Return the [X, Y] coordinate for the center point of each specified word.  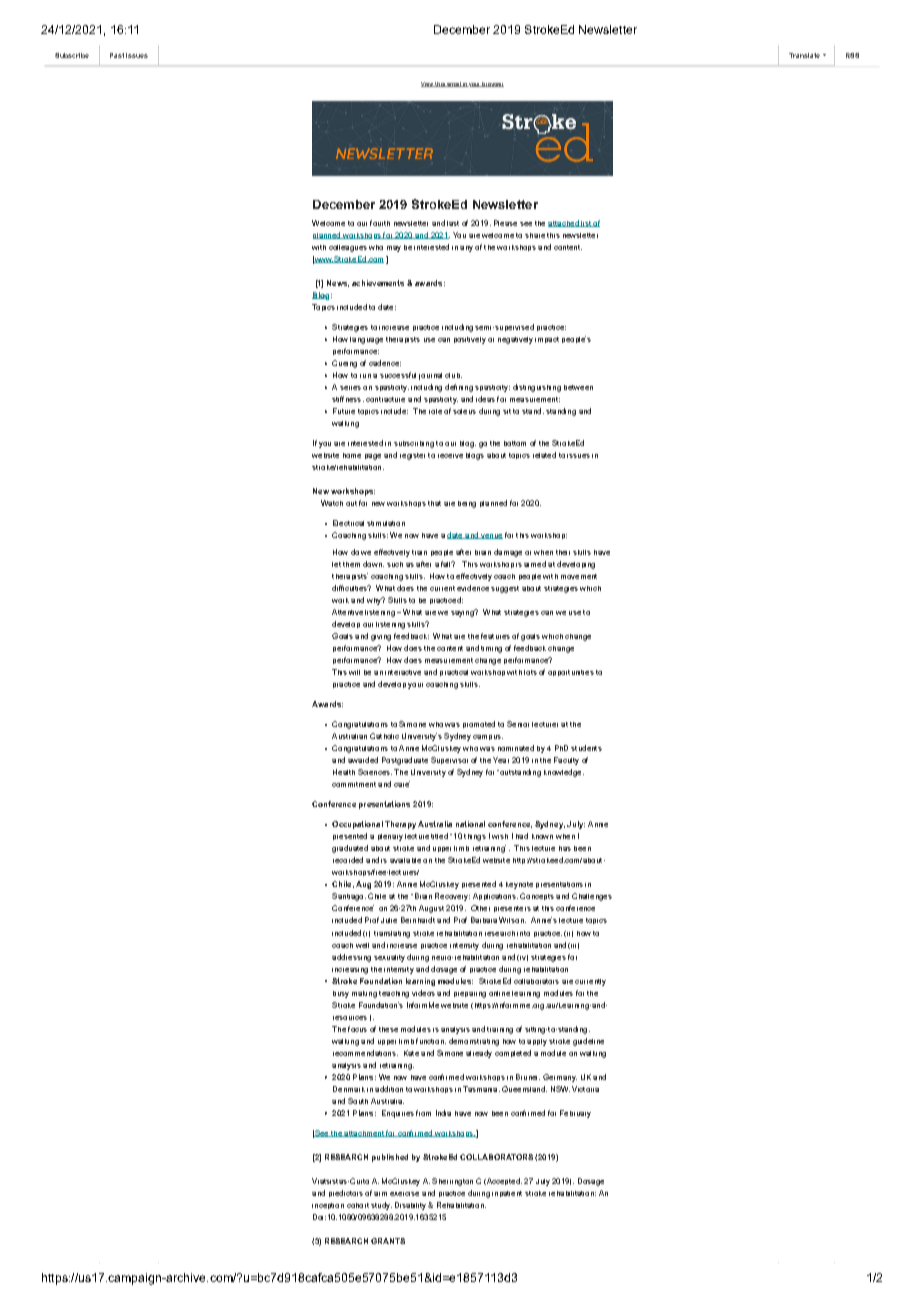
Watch [332, 503]
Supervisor [449, 760]
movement [579, 576]
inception [328, 1206]
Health [344, 772]
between [578, 387]
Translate [804, 55]
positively [470, 340]
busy [341, 994]
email [453, 84]
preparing [470, 995]
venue [491, 536]
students [586, 748]
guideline [588, 1042]
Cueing [344, 364]
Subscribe [72, 55]
